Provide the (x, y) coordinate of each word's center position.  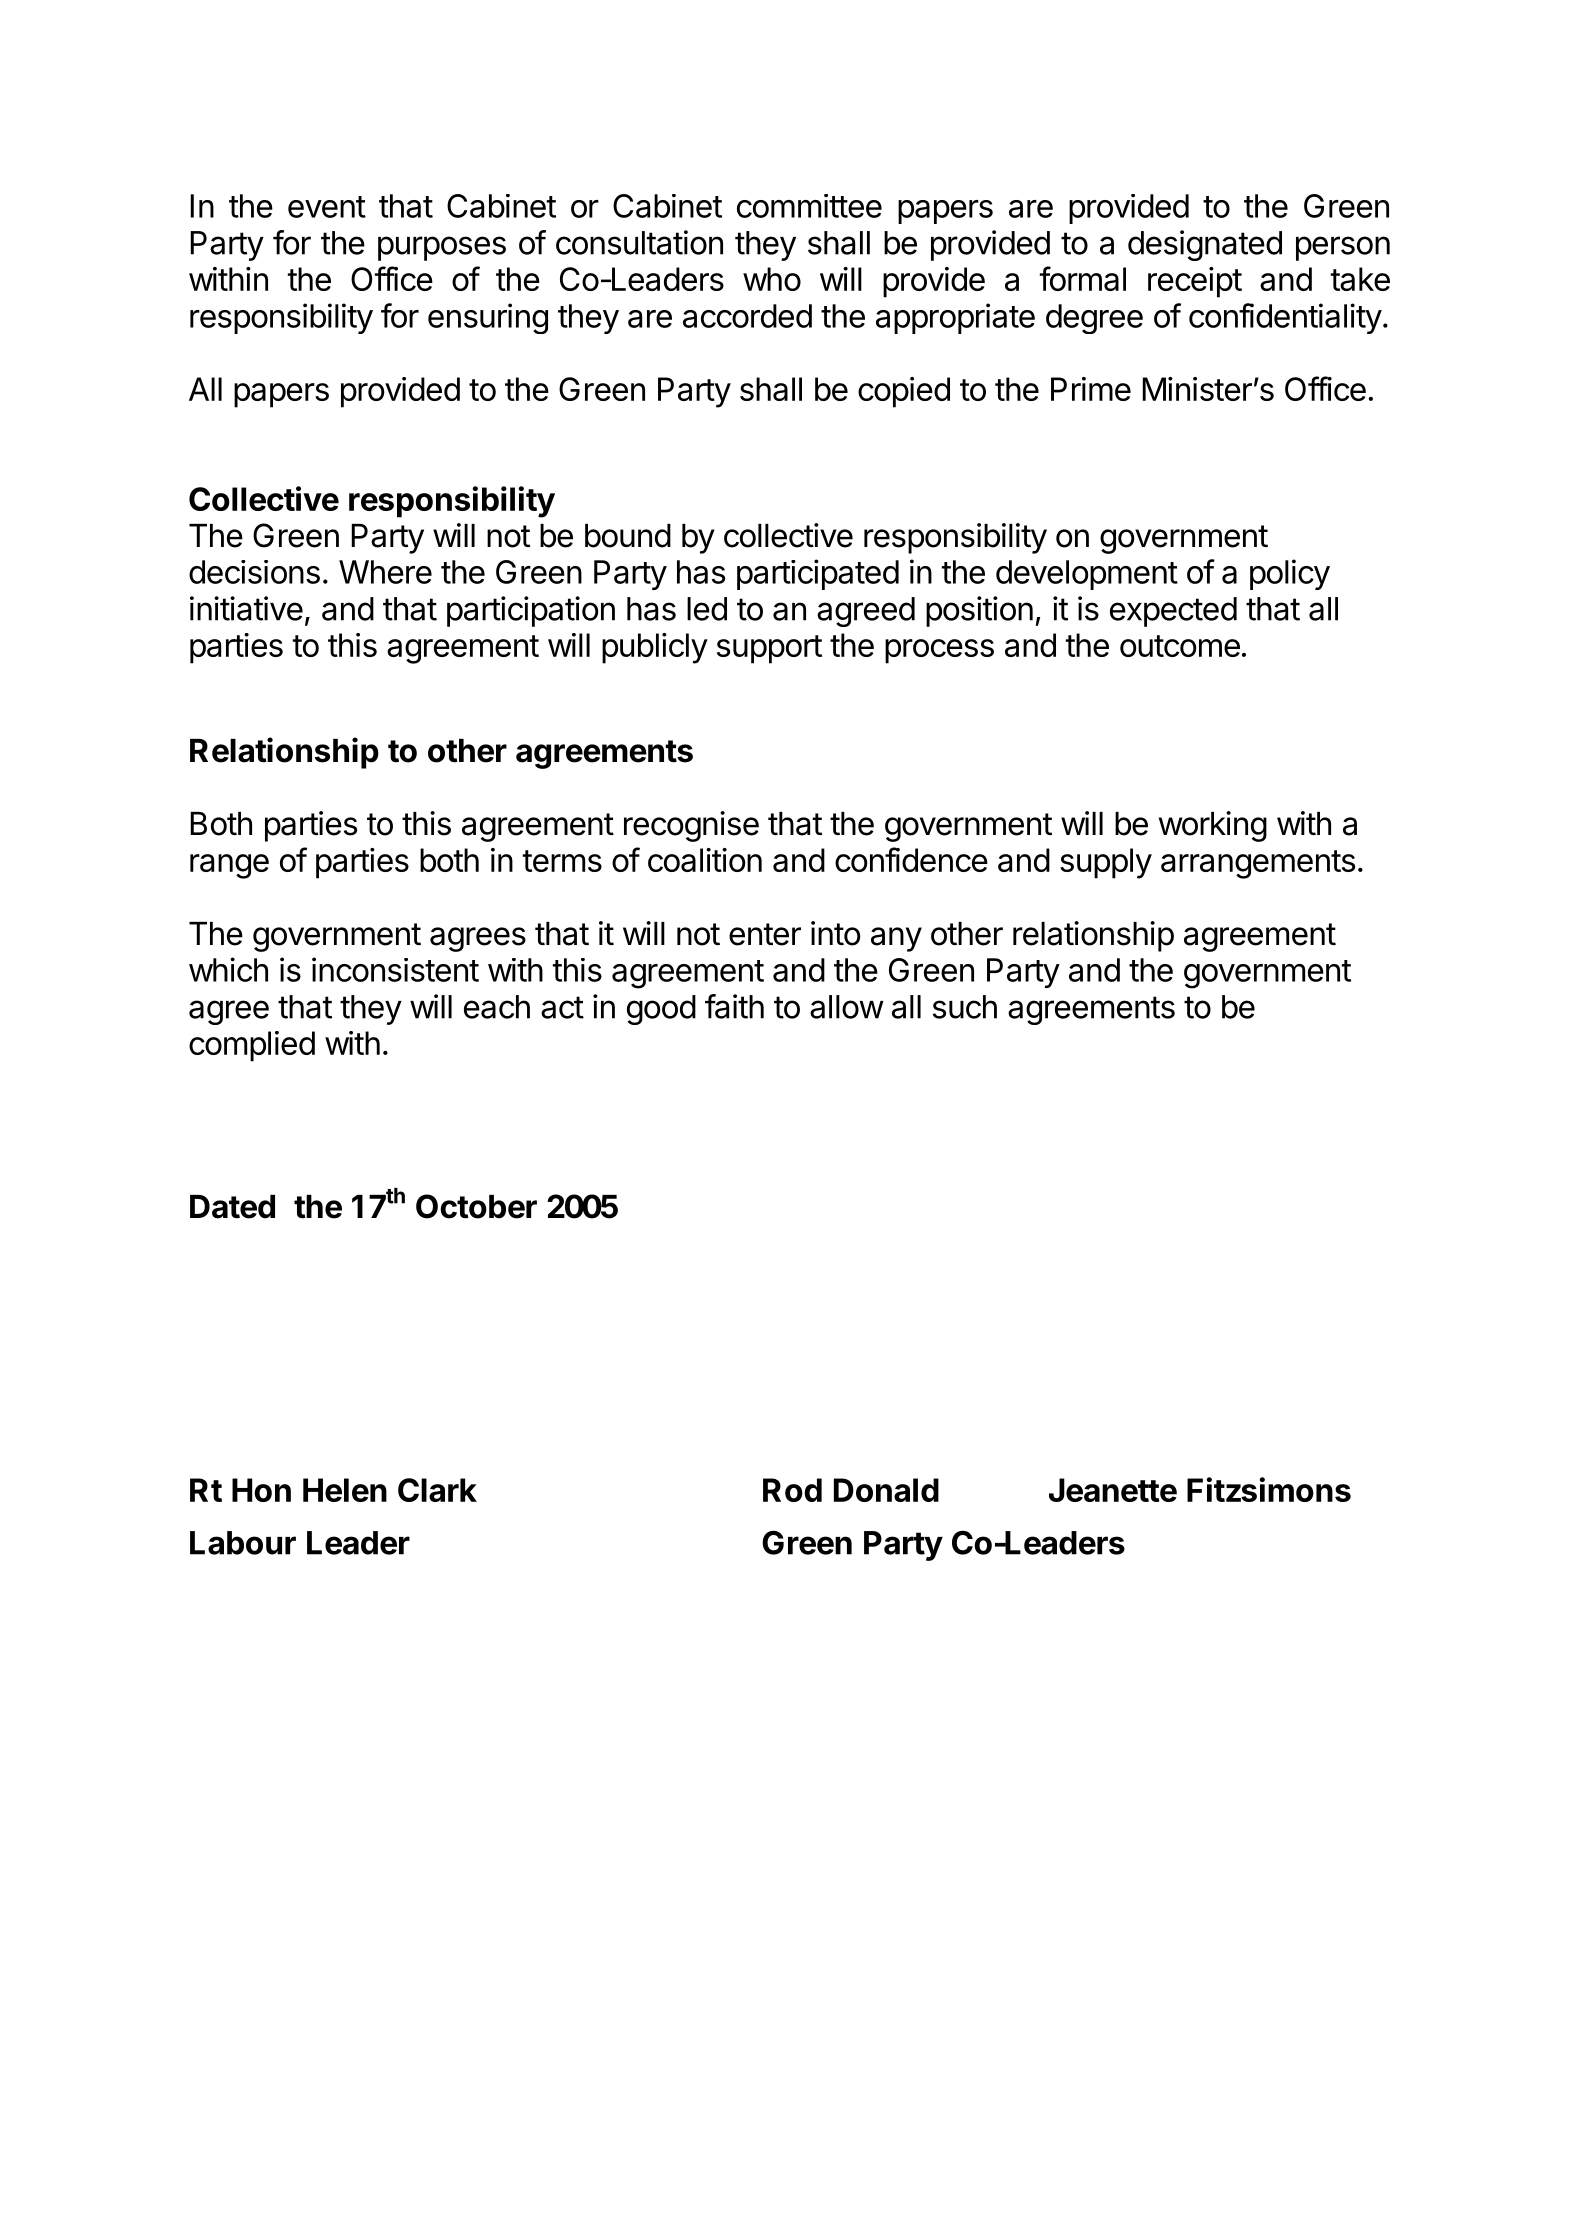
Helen (345, 1490)
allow (847, 1007)
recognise (691, 826)
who (772, 279)
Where (385, 572)
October (476, 1206)
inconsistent (395, 969)
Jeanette (1113, 1490)
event (327, 207)
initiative (246, 608)
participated (818, 574)
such (965, 1007)
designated (1205, 245)
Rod (792, 1490)
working (1213, 826)
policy (1290, 574)
